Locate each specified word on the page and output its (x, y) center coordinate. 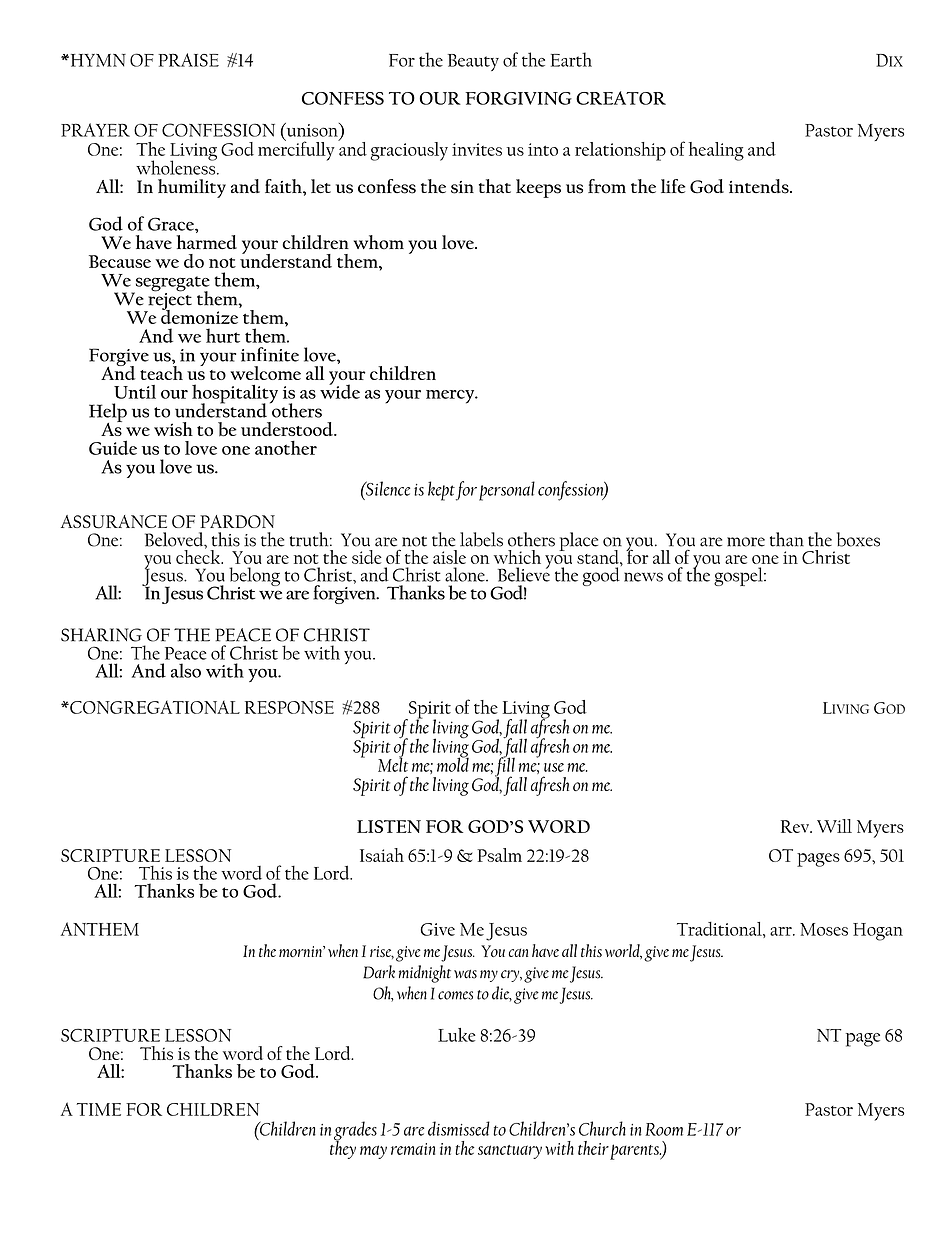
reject (169, 301)
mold (453, 763)
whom (379, 242)
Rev (796, 826)
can (518, 952)
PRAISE (188, 60)
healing (716, 151)
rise (382, 952)
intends (760, 186)
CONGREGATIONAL (154, 707)
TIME (99, 1109)
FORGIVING (518, 98)
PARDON (237, 521)
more (746, 542)
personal (507, 491)
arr (782, 931)
